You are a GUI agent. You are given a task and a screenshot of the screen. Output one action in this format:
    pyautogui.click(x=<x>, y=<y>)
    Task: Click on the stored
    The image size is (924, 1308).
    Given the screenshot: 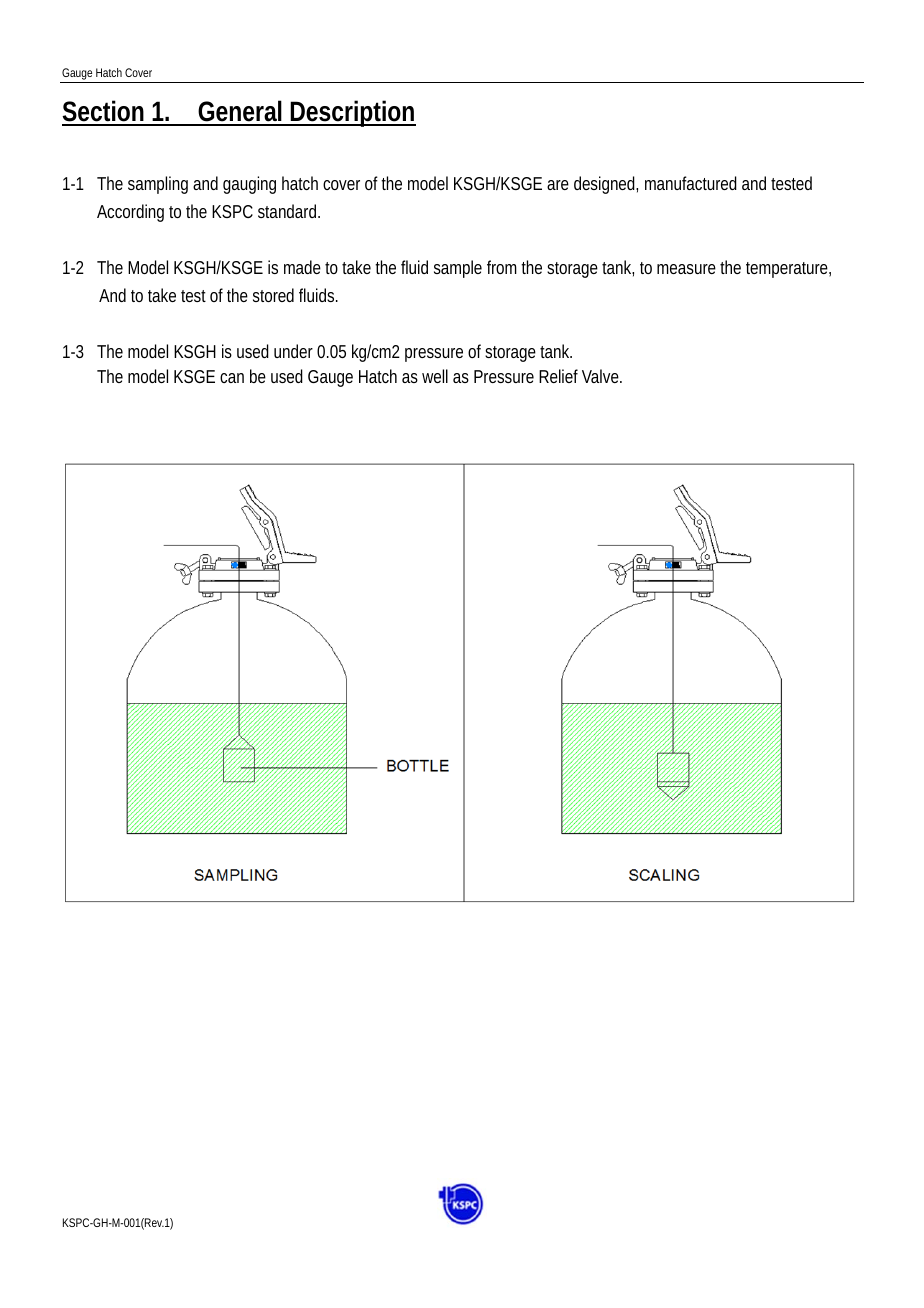 What is the action you would take?
    pyautogui.click(x=273, y=295)
